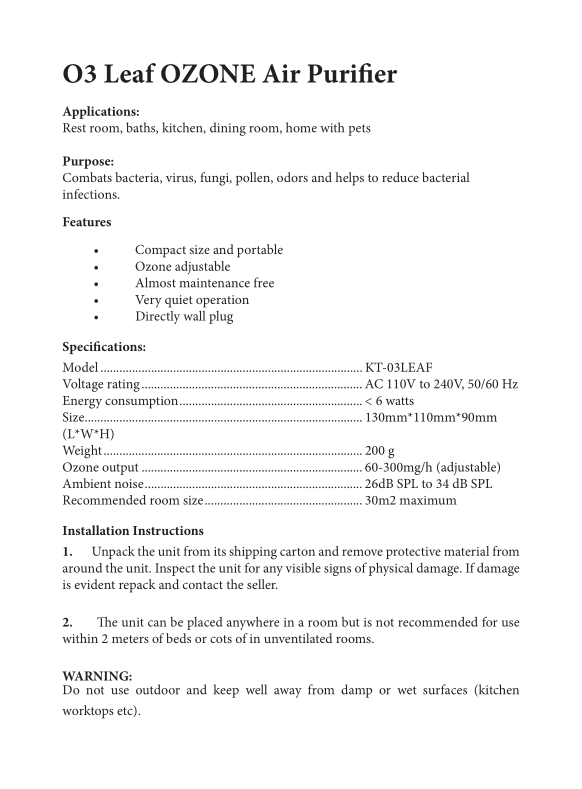  Describe the element at coordinates (264, 282) in the page. I see `free` at that location.
